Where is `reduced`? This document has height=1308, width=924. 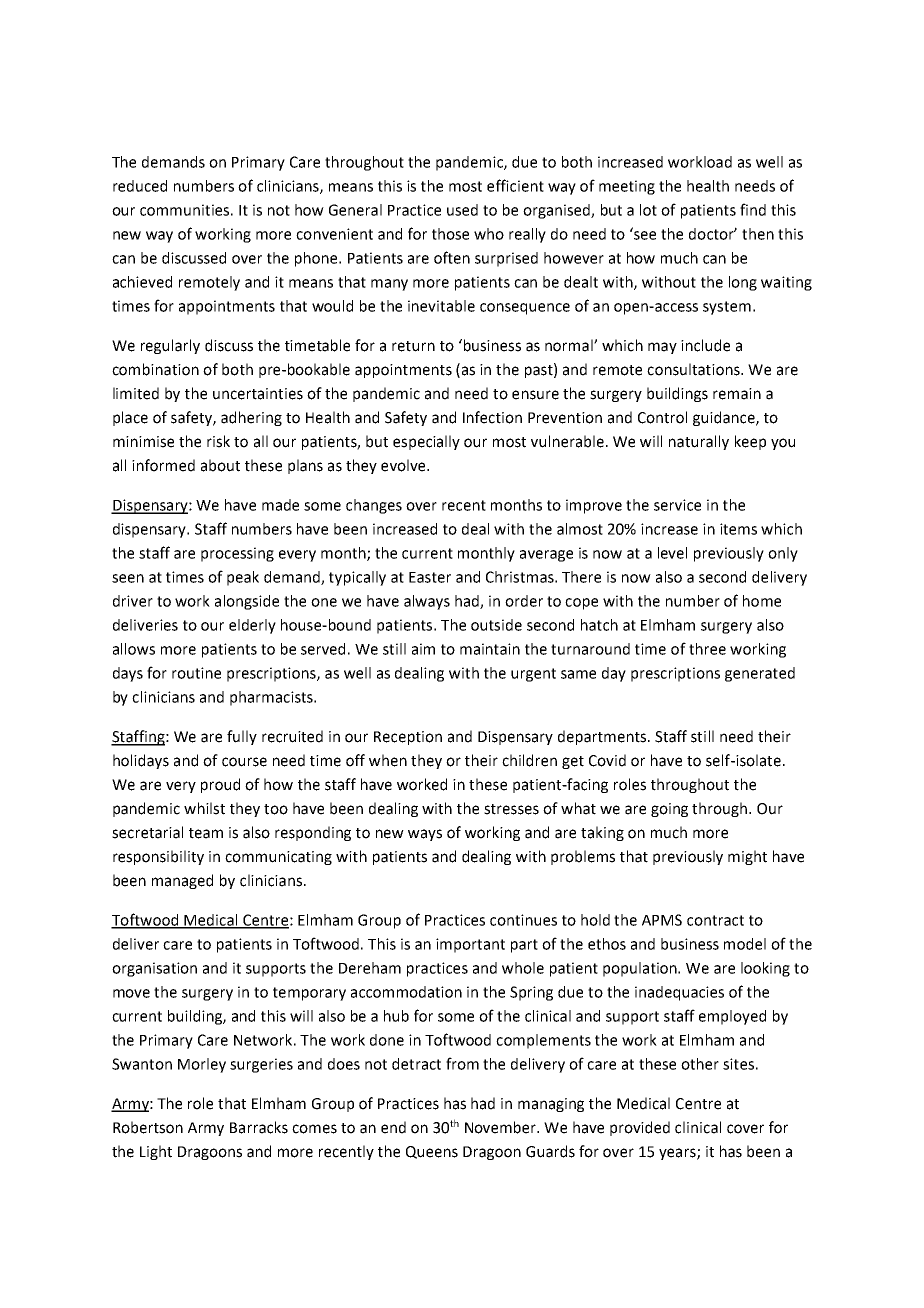
reduced is located at coordinates (140, 186).
